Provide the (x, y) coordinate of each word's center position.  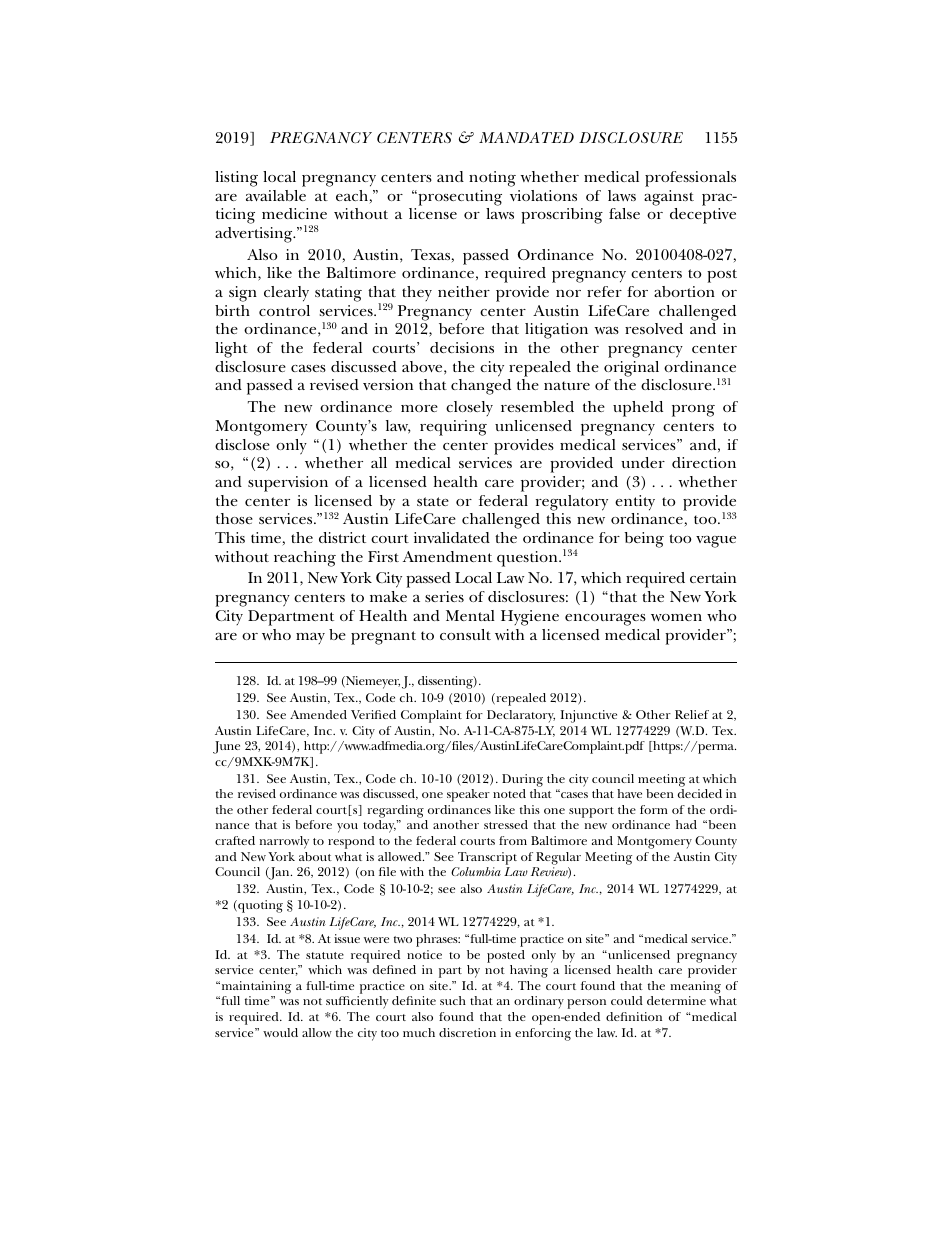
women (676, 617)
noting (492, 179)
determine (676, 1000)
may (310, 638)
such (453, 1000)
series (444, 596)
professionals (690, 179)
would (280, 1032)
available (276, 195)
